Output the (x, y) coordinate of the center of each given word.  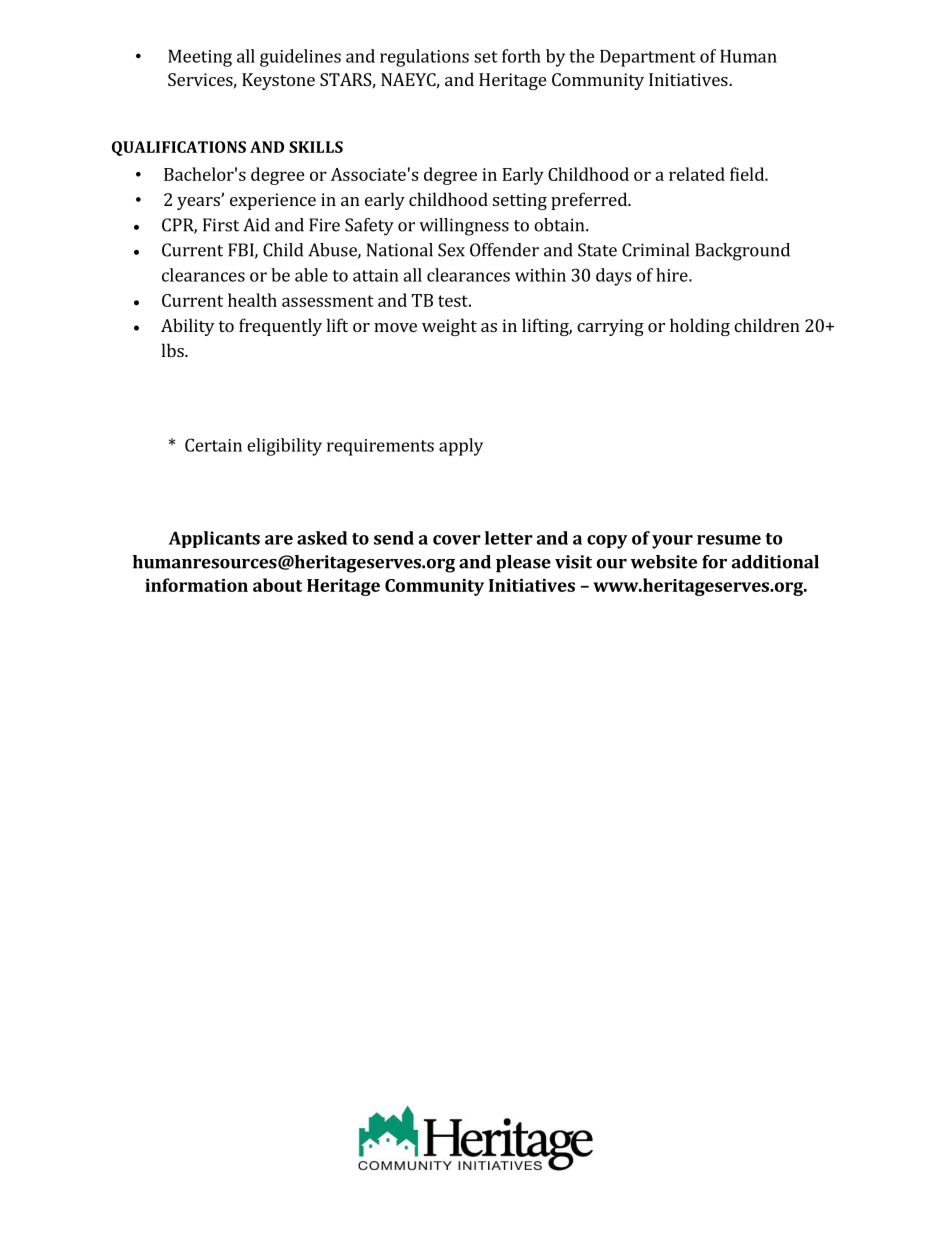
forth (521, 56)
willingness (464, 227)
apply (461, 447)
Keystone (278, 81)
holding (700, 327)
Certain (213, 445)
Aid (256, 225)
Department (648, 58)
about (277, 585)
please (523, 564)
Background (742, 252)
